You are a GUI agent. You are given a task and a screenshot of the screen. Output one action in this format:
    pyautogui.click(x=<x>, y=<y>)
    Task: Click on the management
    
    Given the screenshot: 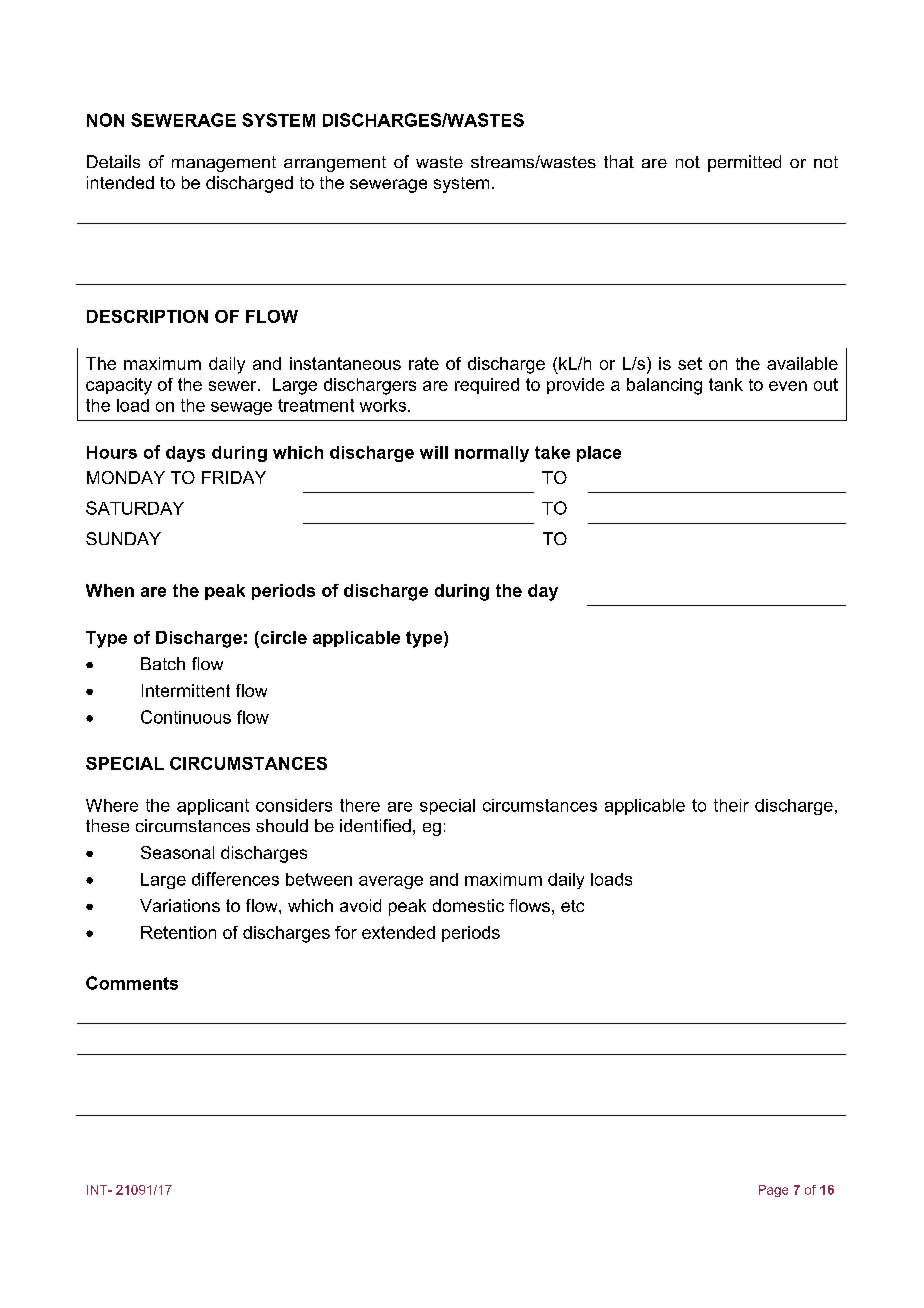 What is the action you would take?
    pyautogui.click(x=224, y=164)
